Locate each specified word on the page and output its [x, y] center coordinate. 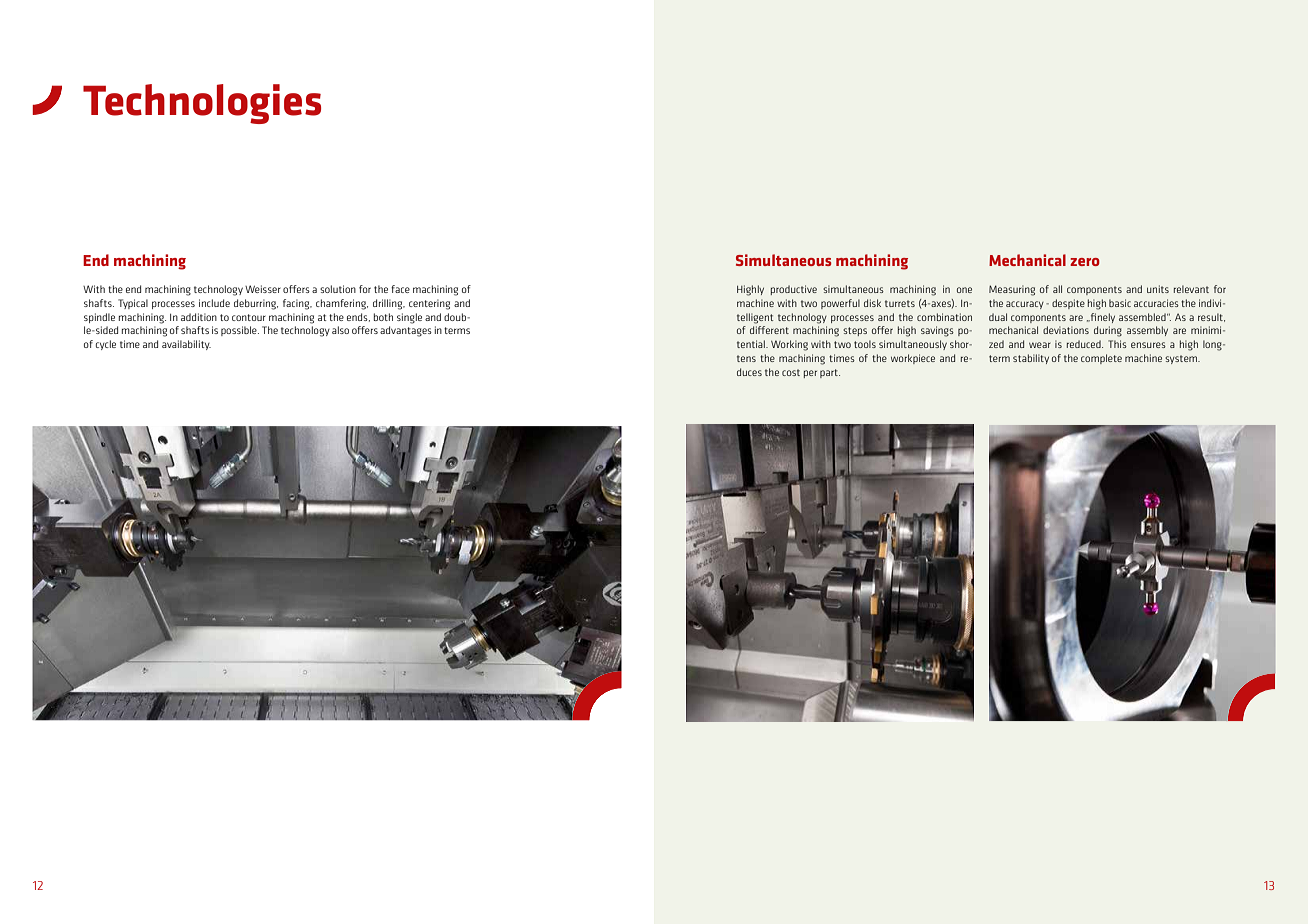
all [1057, 289]
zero [1085, 262]
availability [186, 345]
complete [1101, 359]
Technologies [202, 104]
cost [791, 372]
